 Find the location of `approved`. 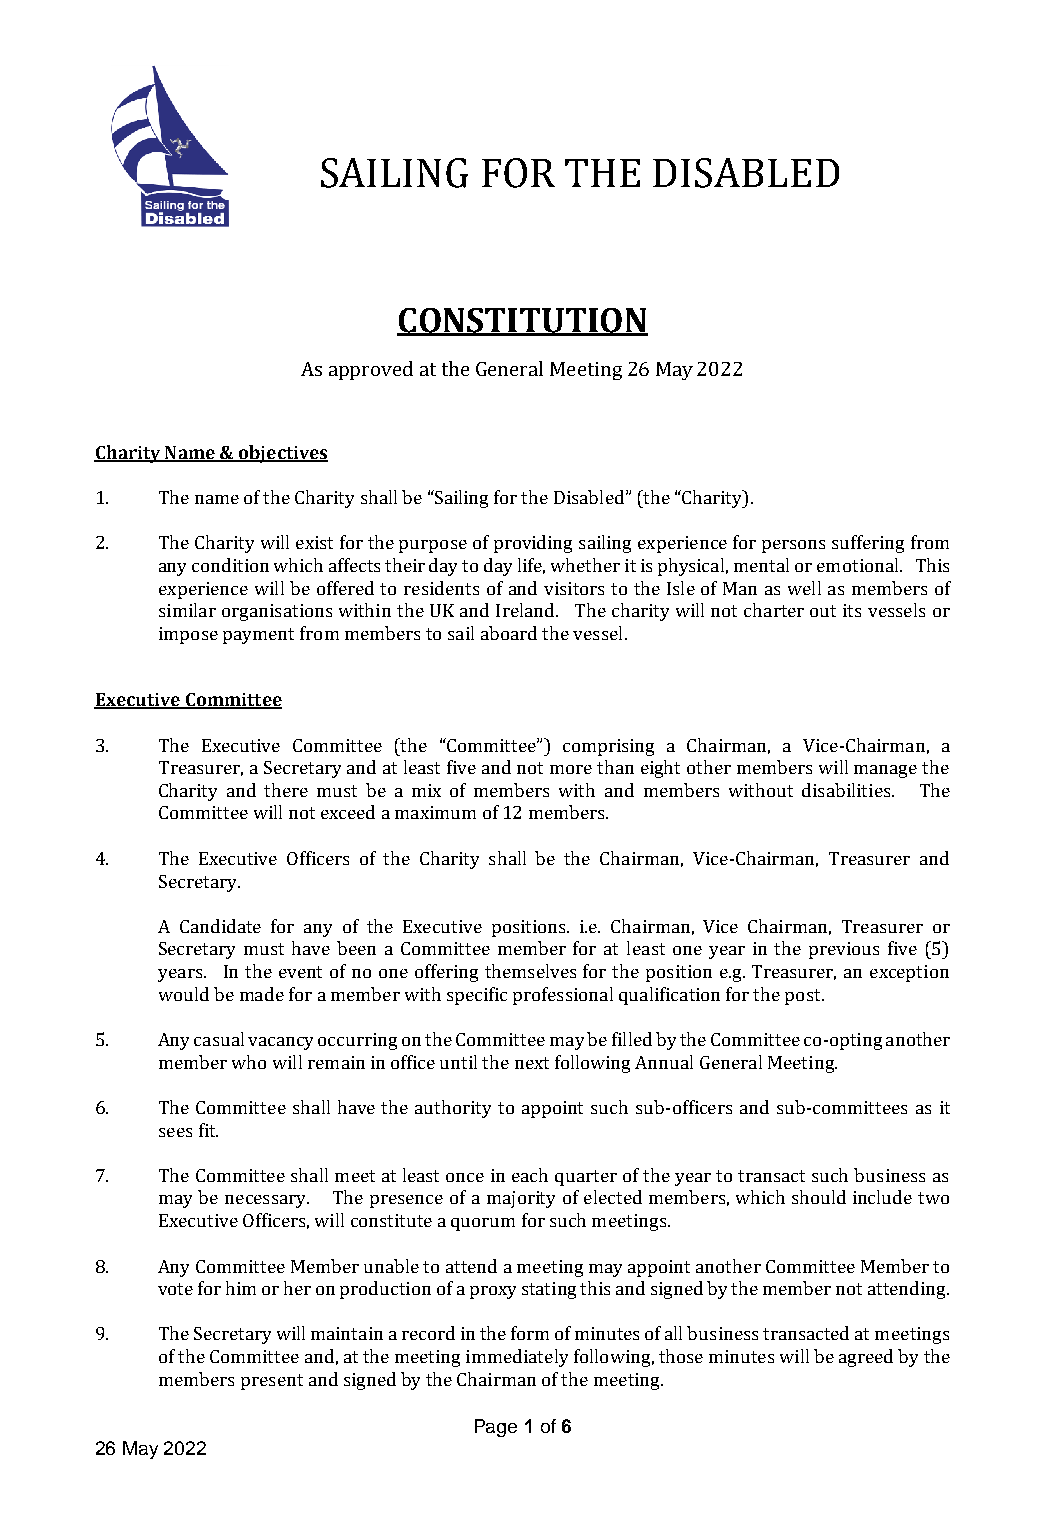

approved is located at coordinates (371, 370).
